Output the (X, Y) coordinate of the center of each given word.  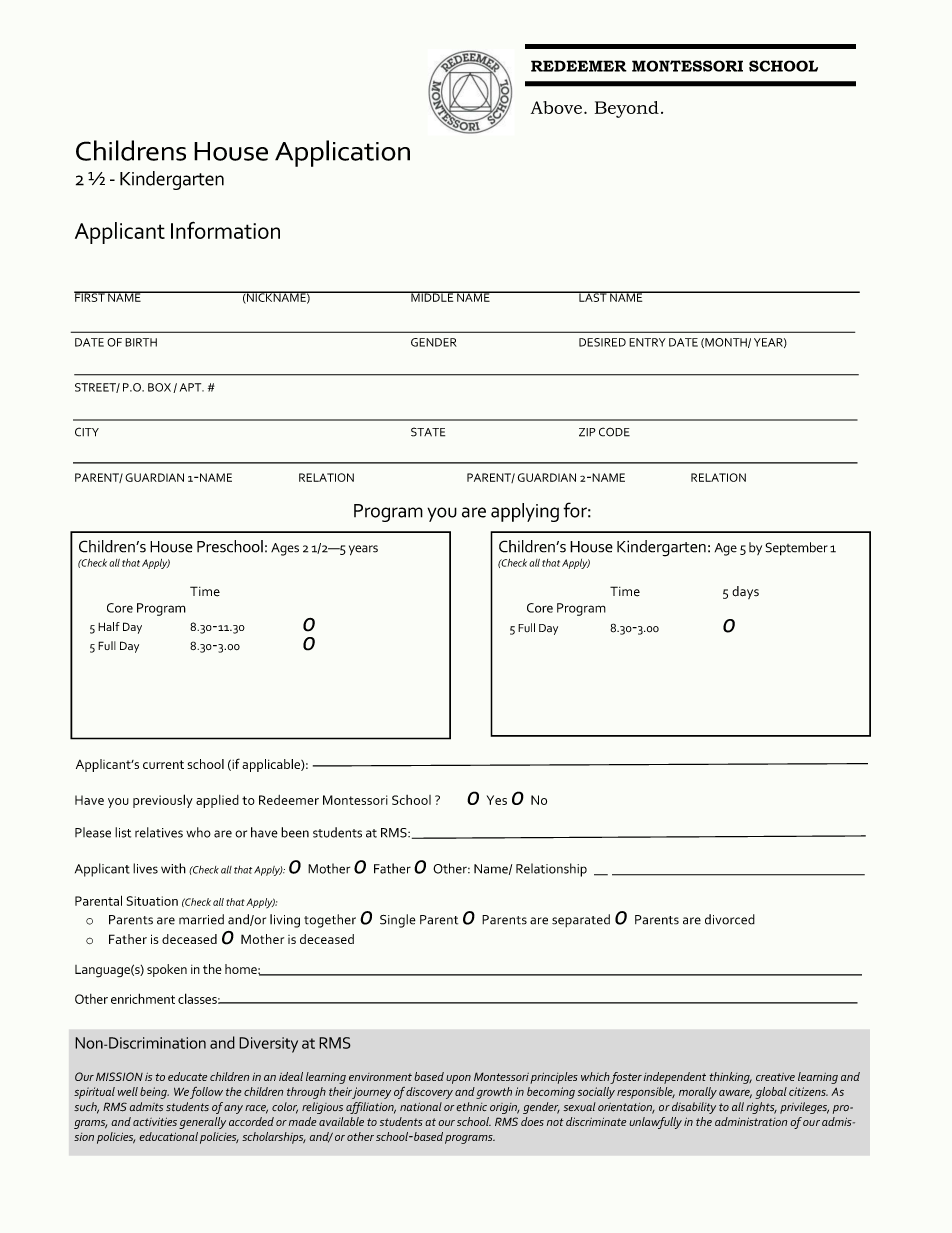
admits (146, 1107)
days (745, 592)
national (421, 1106)
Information (225, 230)
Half (109, 626)
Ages (285, 549)
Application (342, 153)
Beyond (627, 109)
